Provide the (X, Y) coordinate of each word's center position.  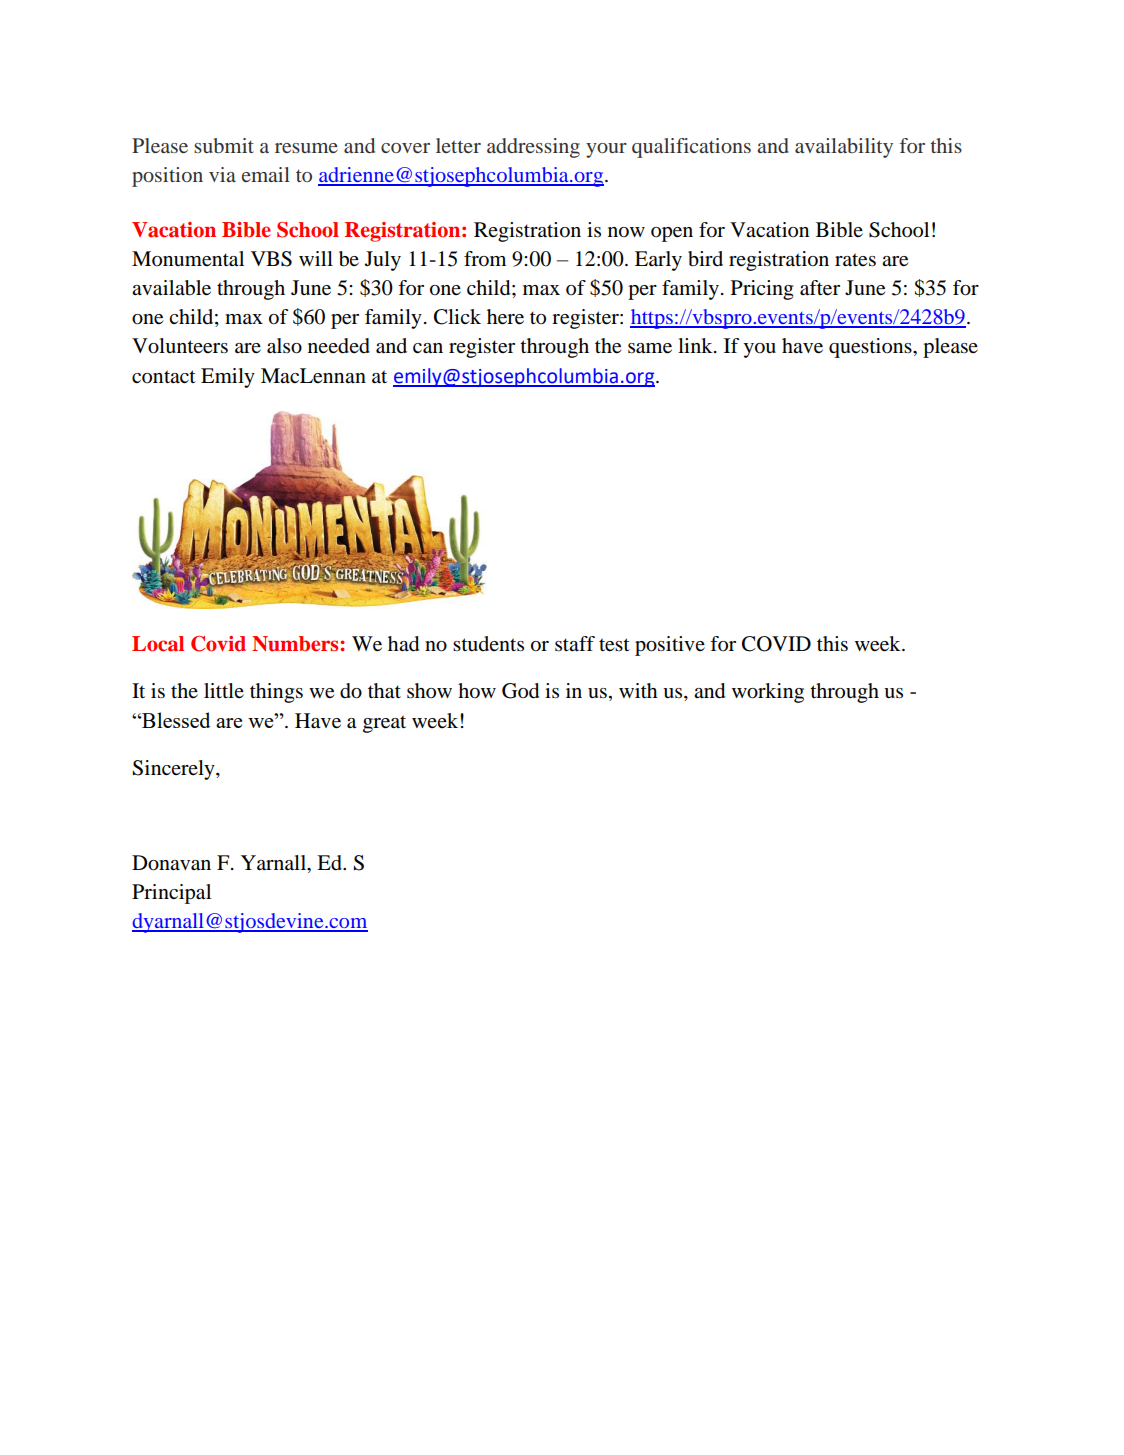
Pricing (762, 290)
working (768, 693)
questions (871, 348)
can (428, 348)
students (488, 644)
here (505, 317)
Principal (171, 894)
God (520, 691)
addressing (533, 148)
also (284, 346)
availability (844, 148)
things (276, 693)
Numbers (296, 644)
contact (164, 377)
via (222, 174)
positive (670, 646)
